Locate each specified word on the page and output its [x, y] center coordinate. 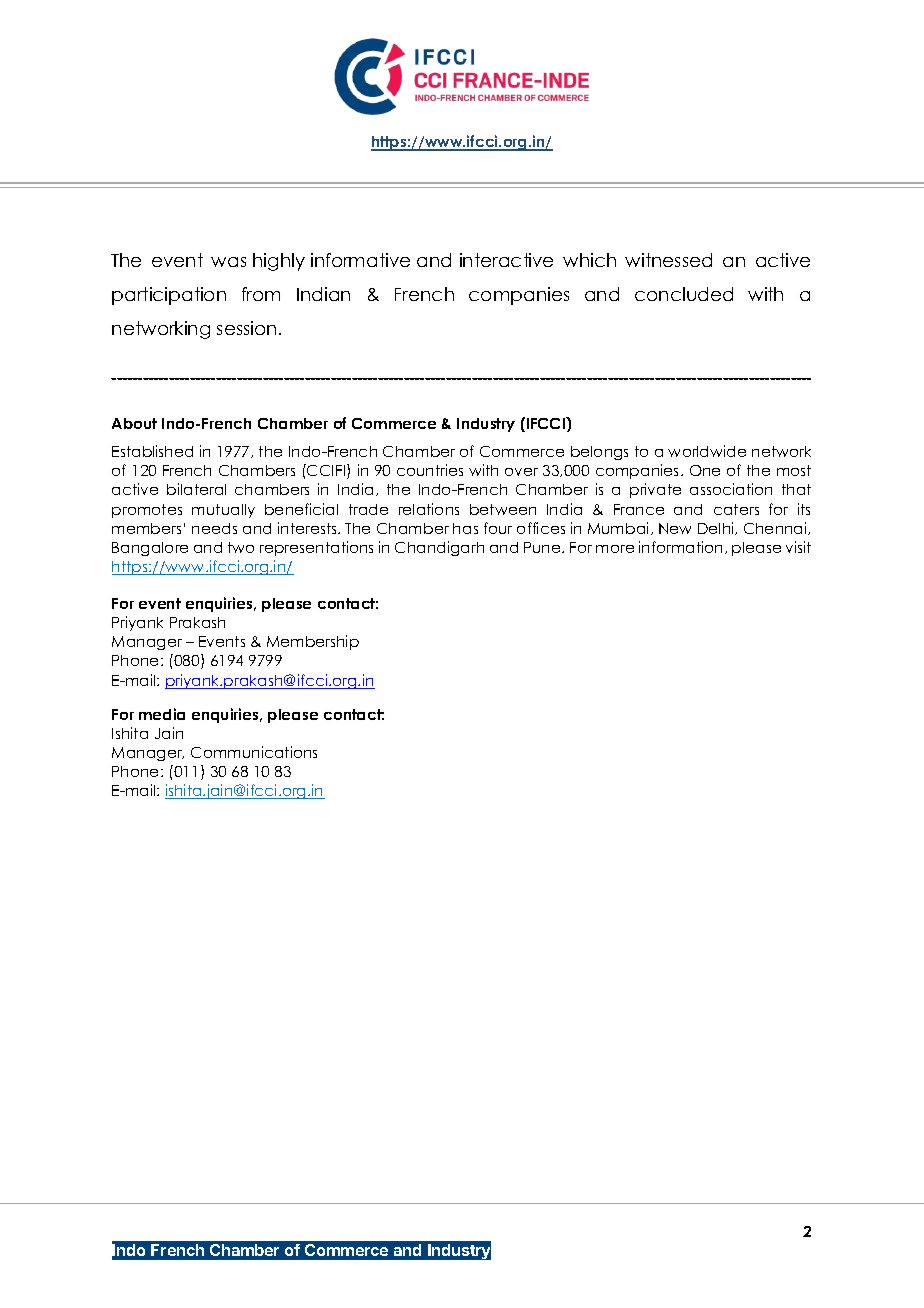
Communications [254, 752]
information [682, 547]
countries [430, 470]
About [134, 423]
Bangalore [150, 549]
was [228, 262]
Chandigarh [439, 548]
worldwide [707, 451]
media [162, 714]
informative [360, 260]
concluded [684, 294]
